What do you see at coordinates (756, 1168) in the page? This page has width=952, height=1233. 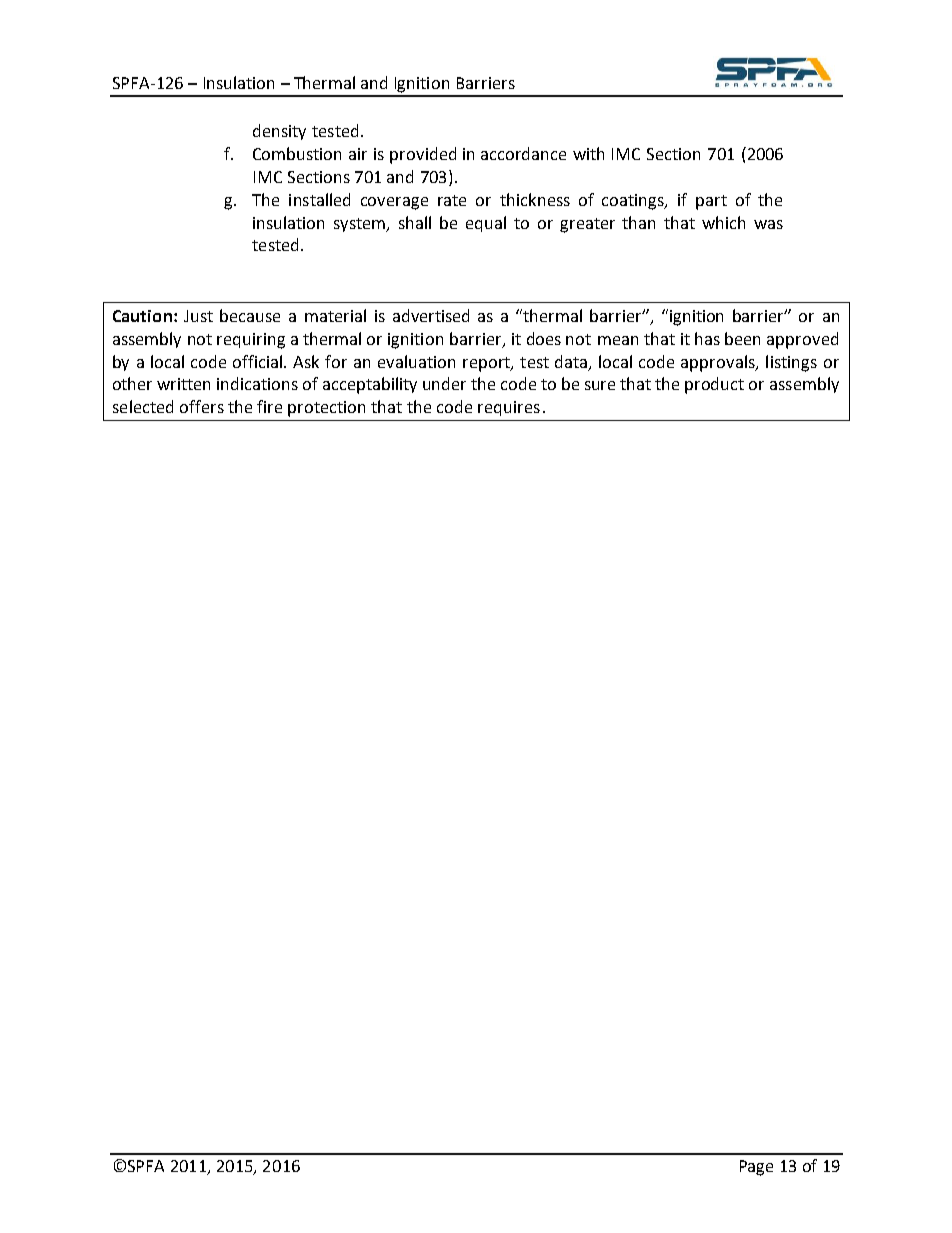 I see `Page` at bounding box center [756, 1168].
